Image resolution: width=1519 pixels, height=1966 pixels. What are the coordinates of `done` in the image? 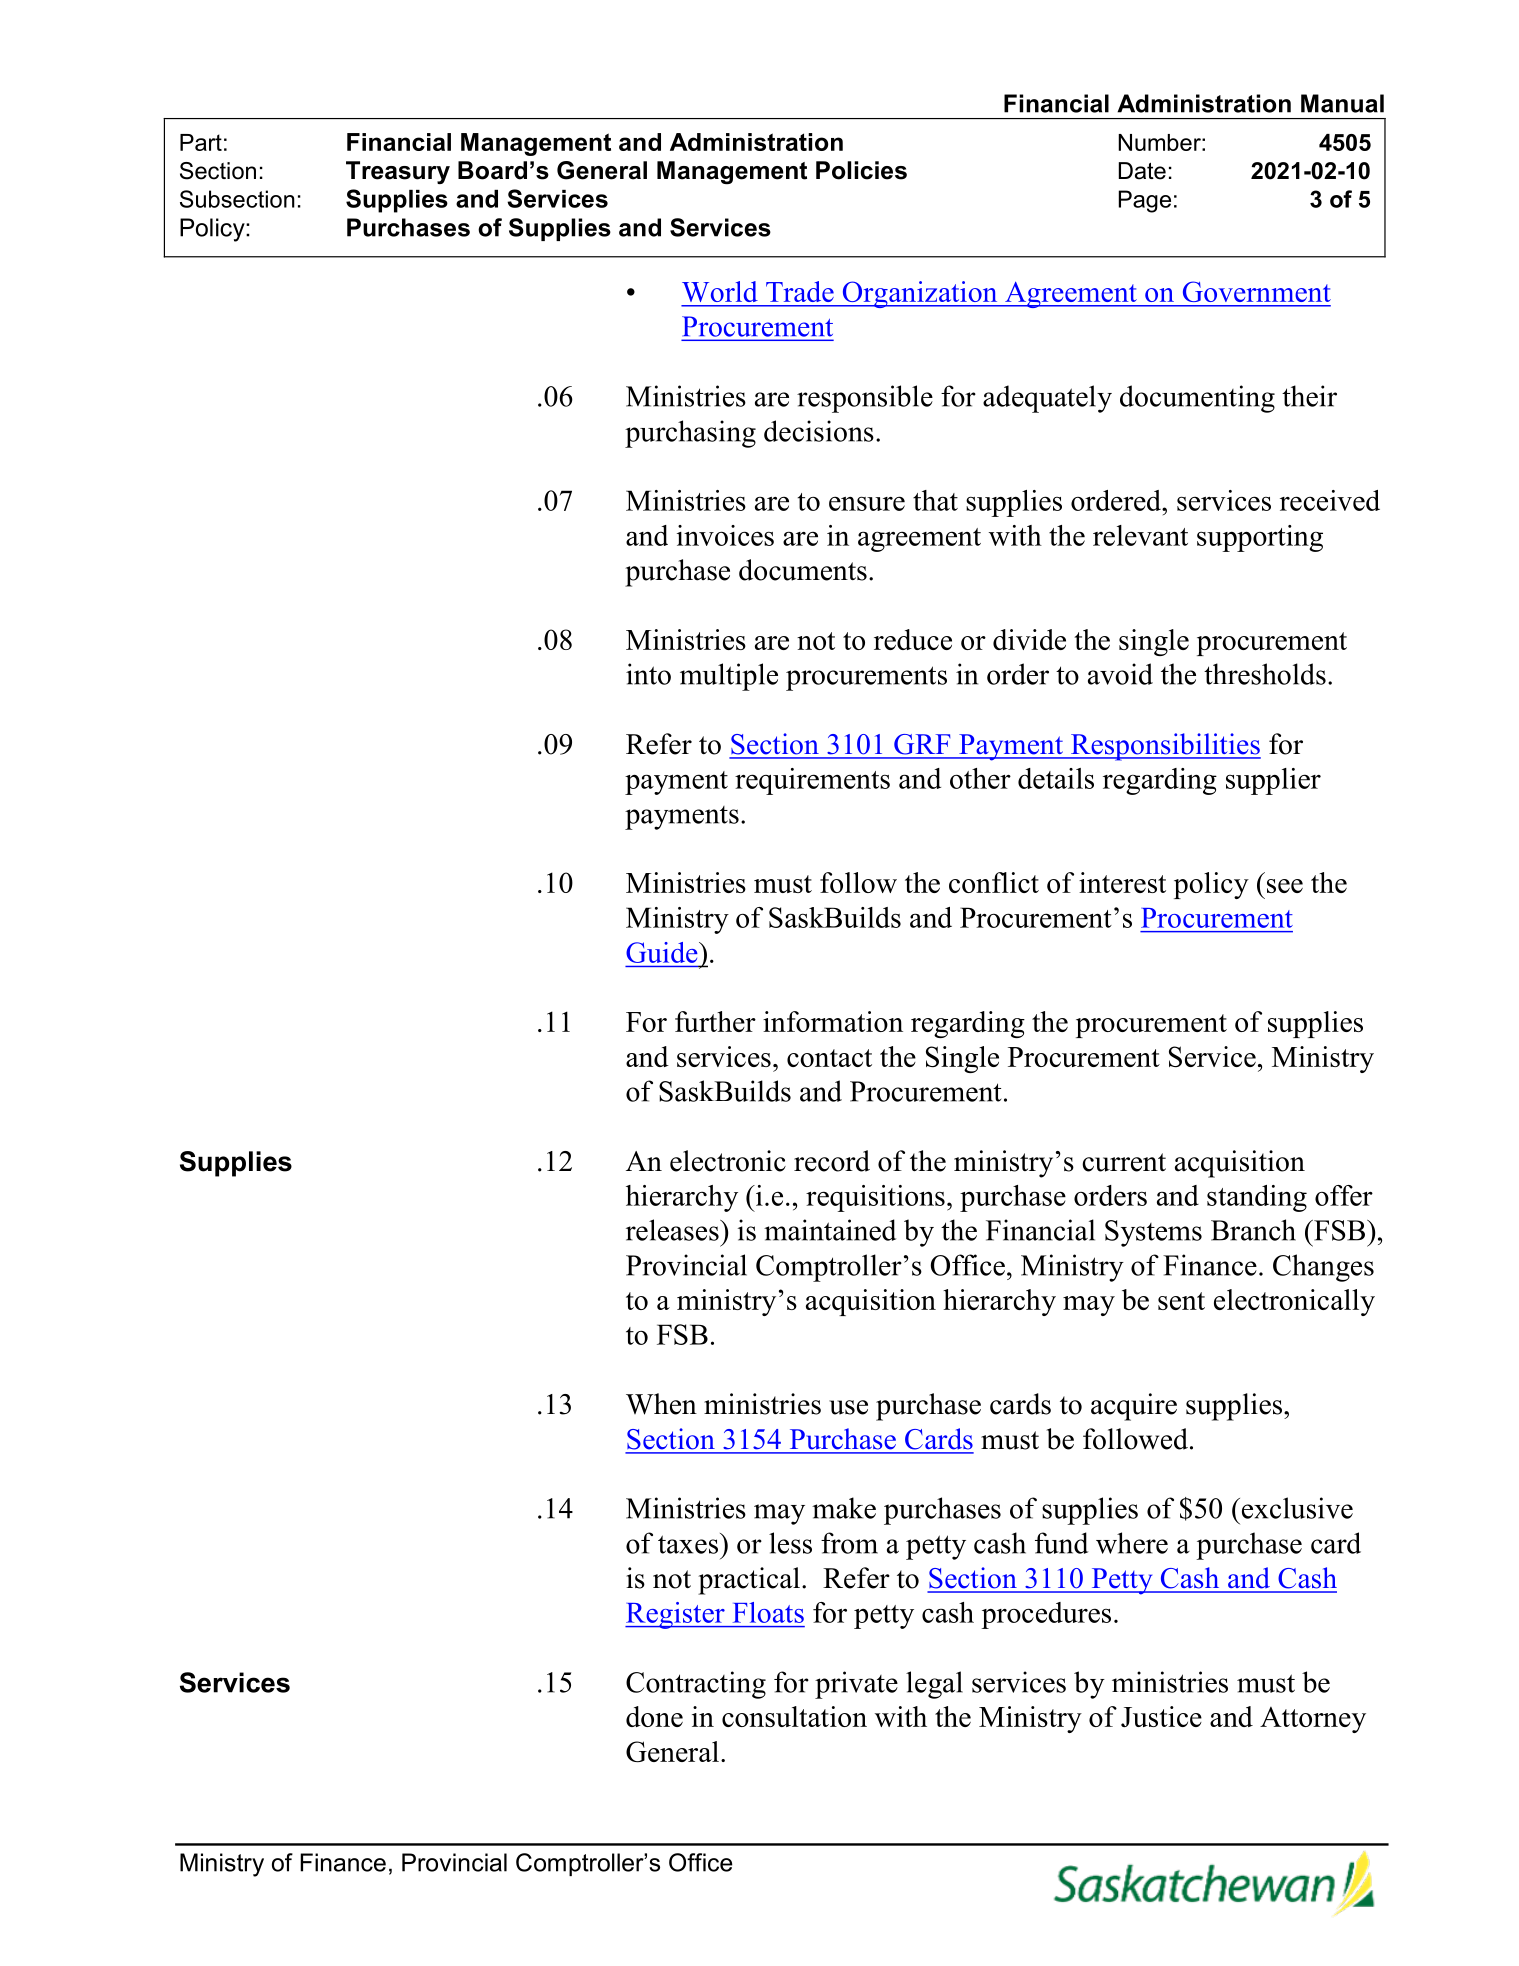 It's located at (654, 1716).
